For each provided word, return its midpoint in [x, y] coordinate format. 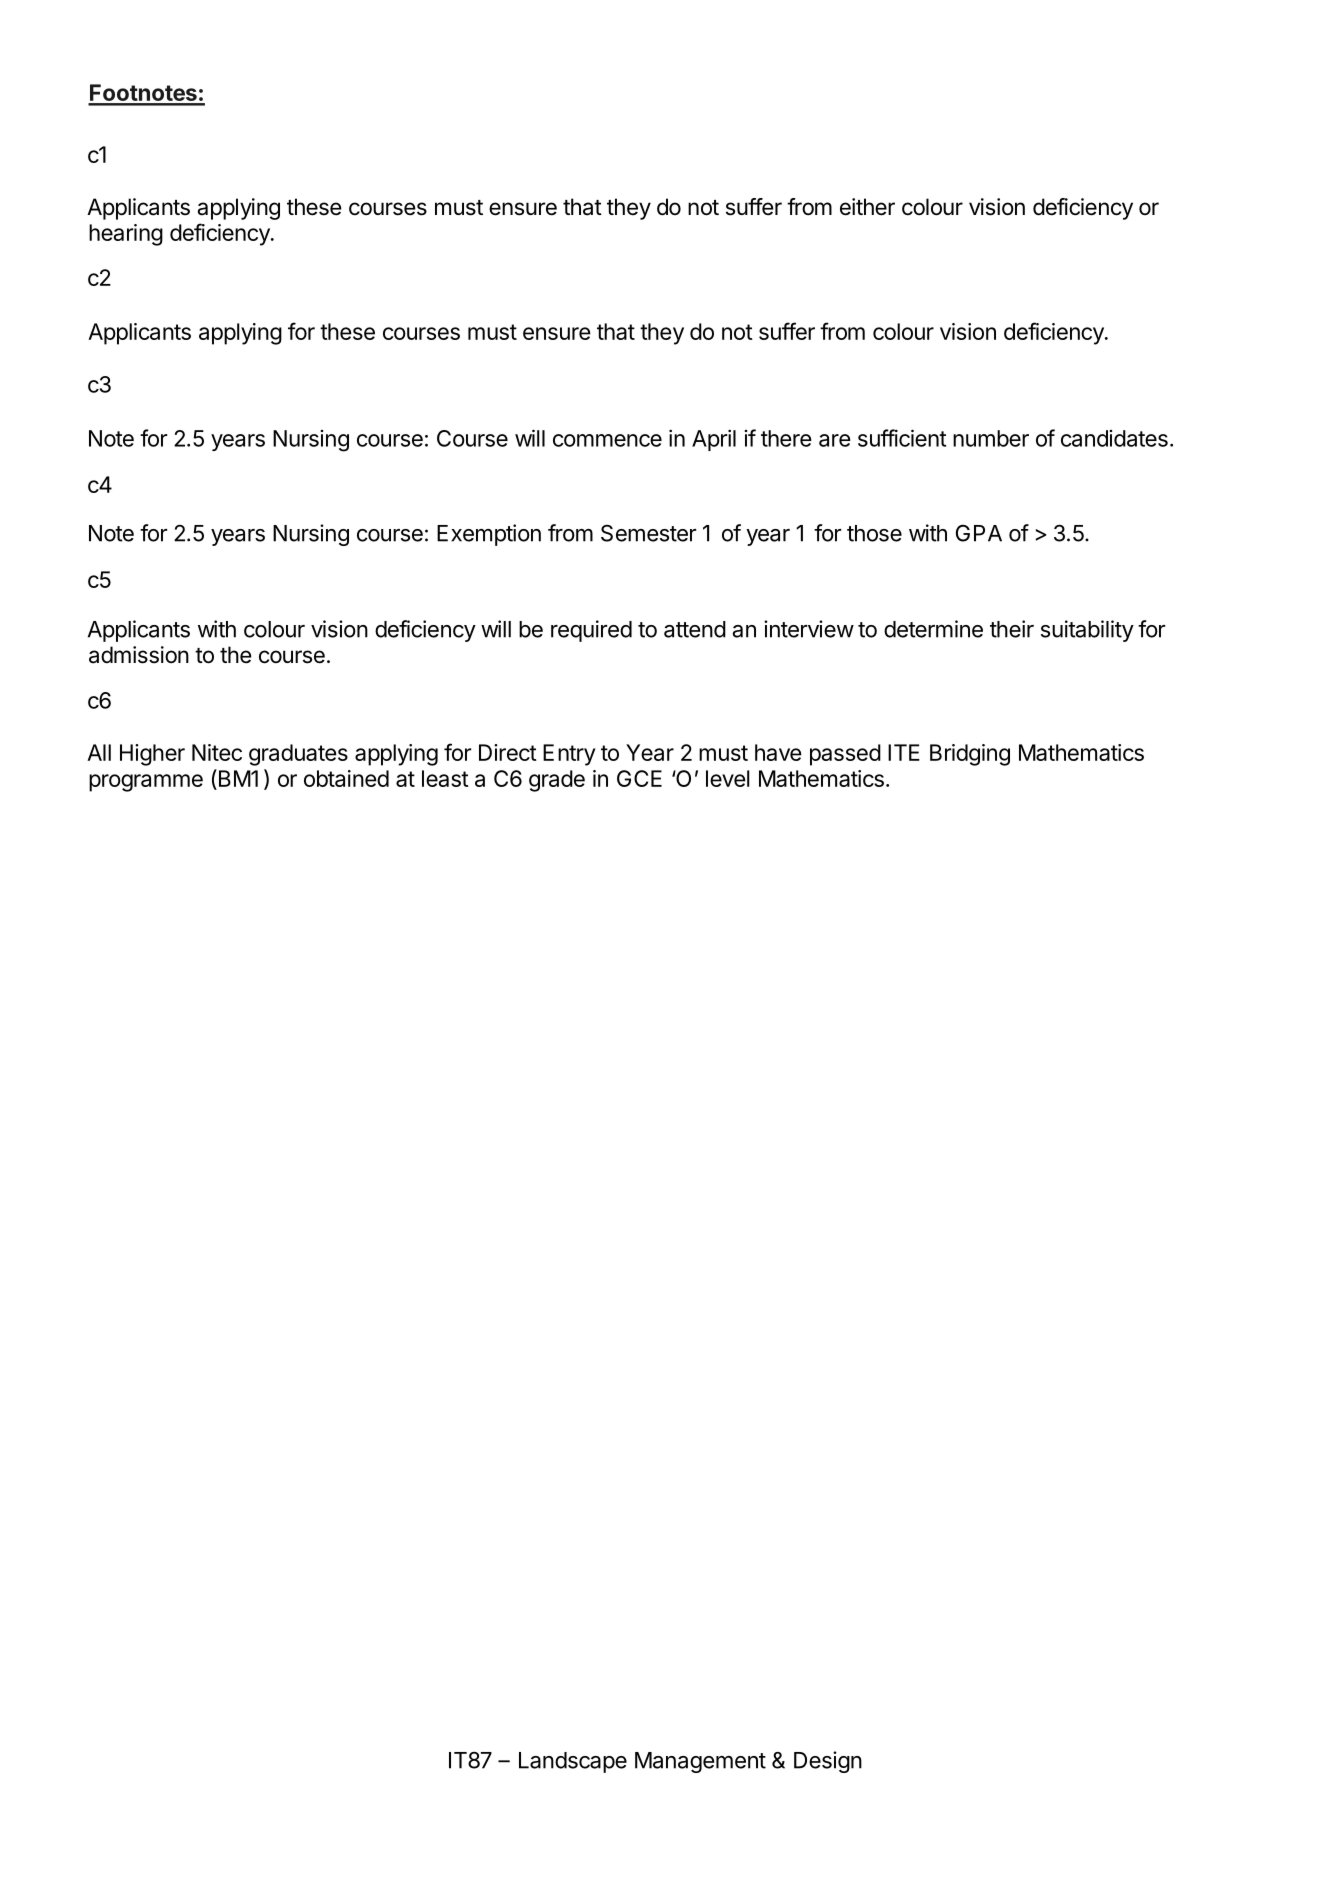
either [867, 207]
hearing [126, 235]
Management [700, 1762]
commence [607, 440]
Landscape [573, 1762]
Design [828, 1762]
